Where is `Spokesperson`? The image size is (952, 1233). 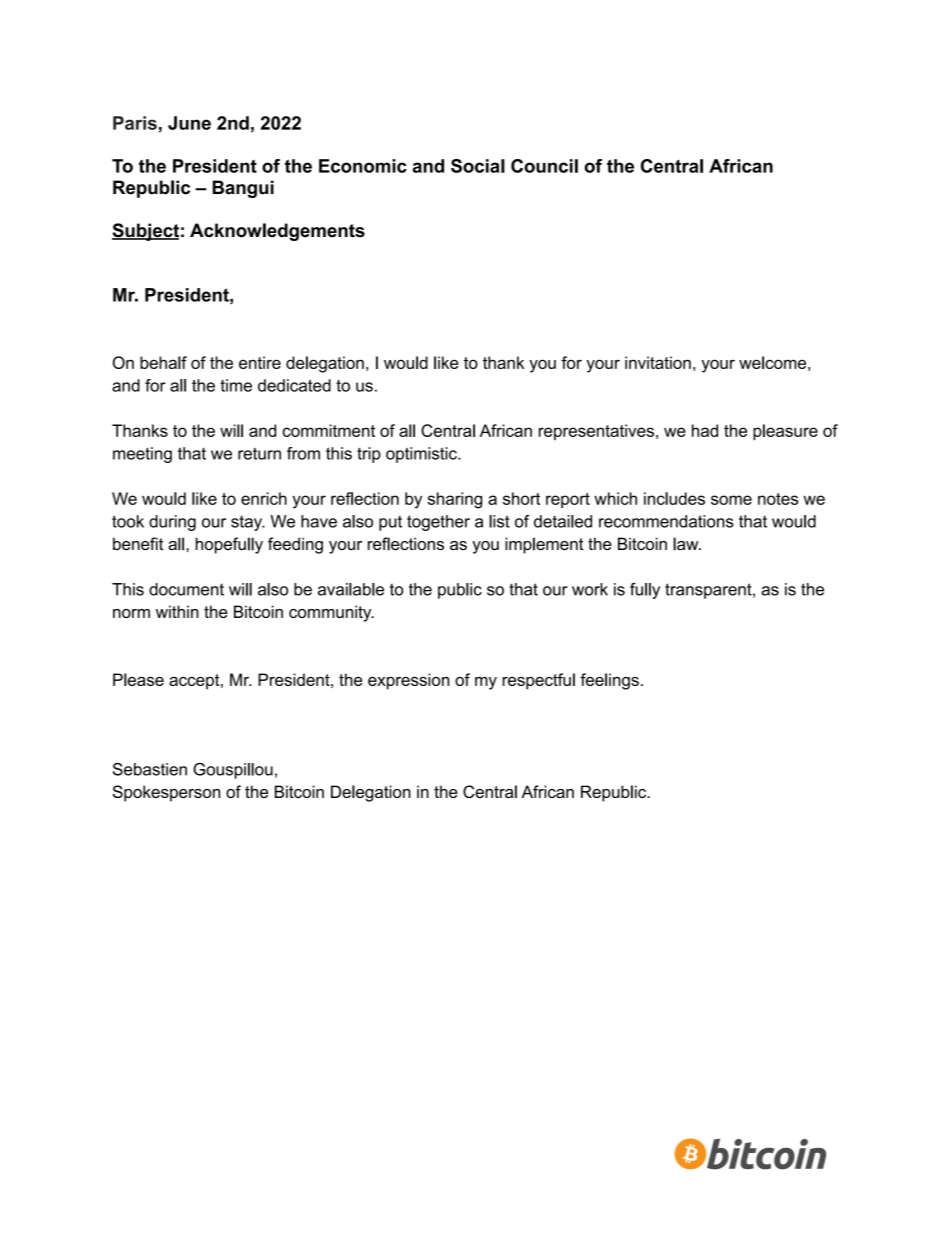 Spokesperson is located at coordinates (166, 793).
